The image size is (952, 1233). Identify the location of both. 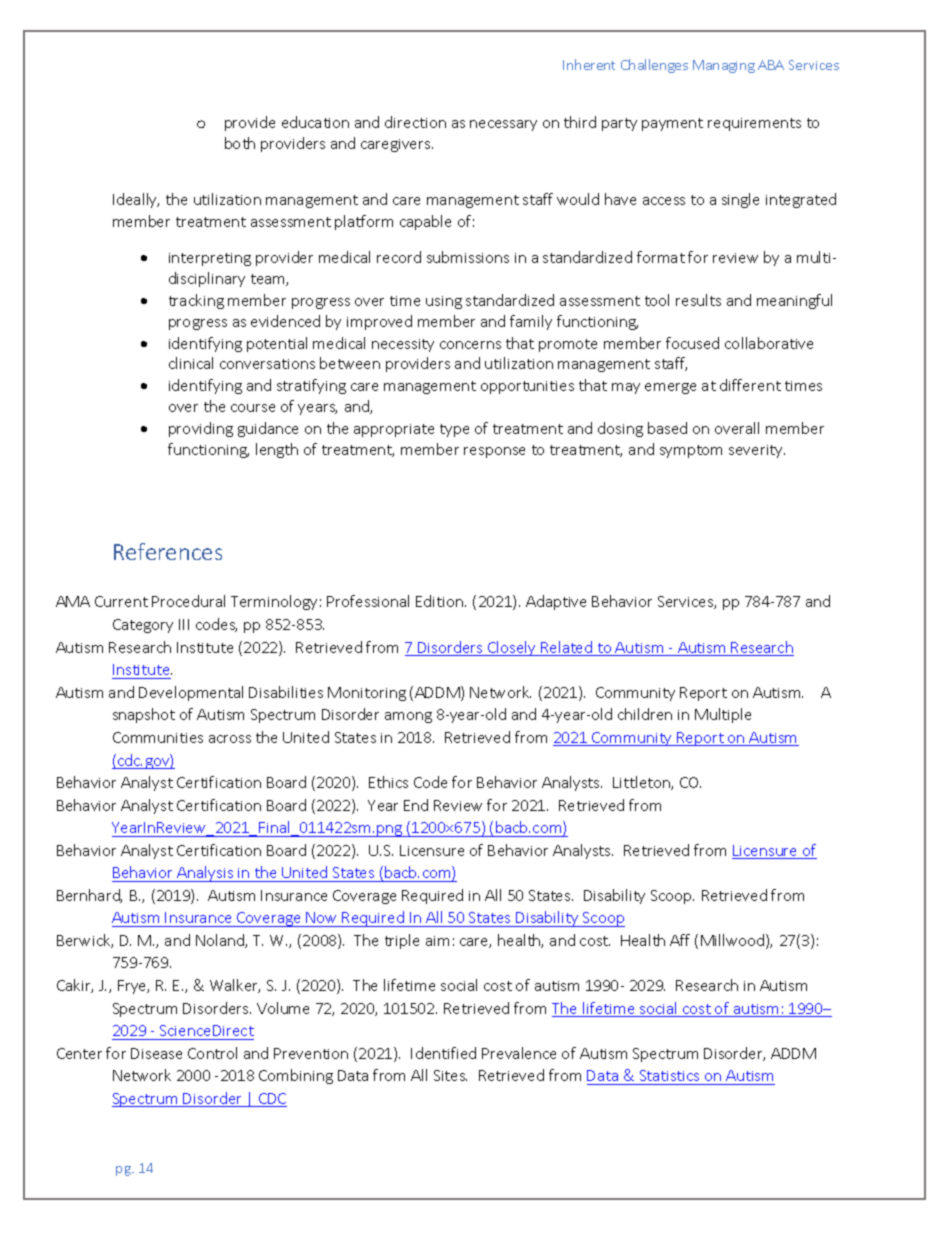
(240, 143).
